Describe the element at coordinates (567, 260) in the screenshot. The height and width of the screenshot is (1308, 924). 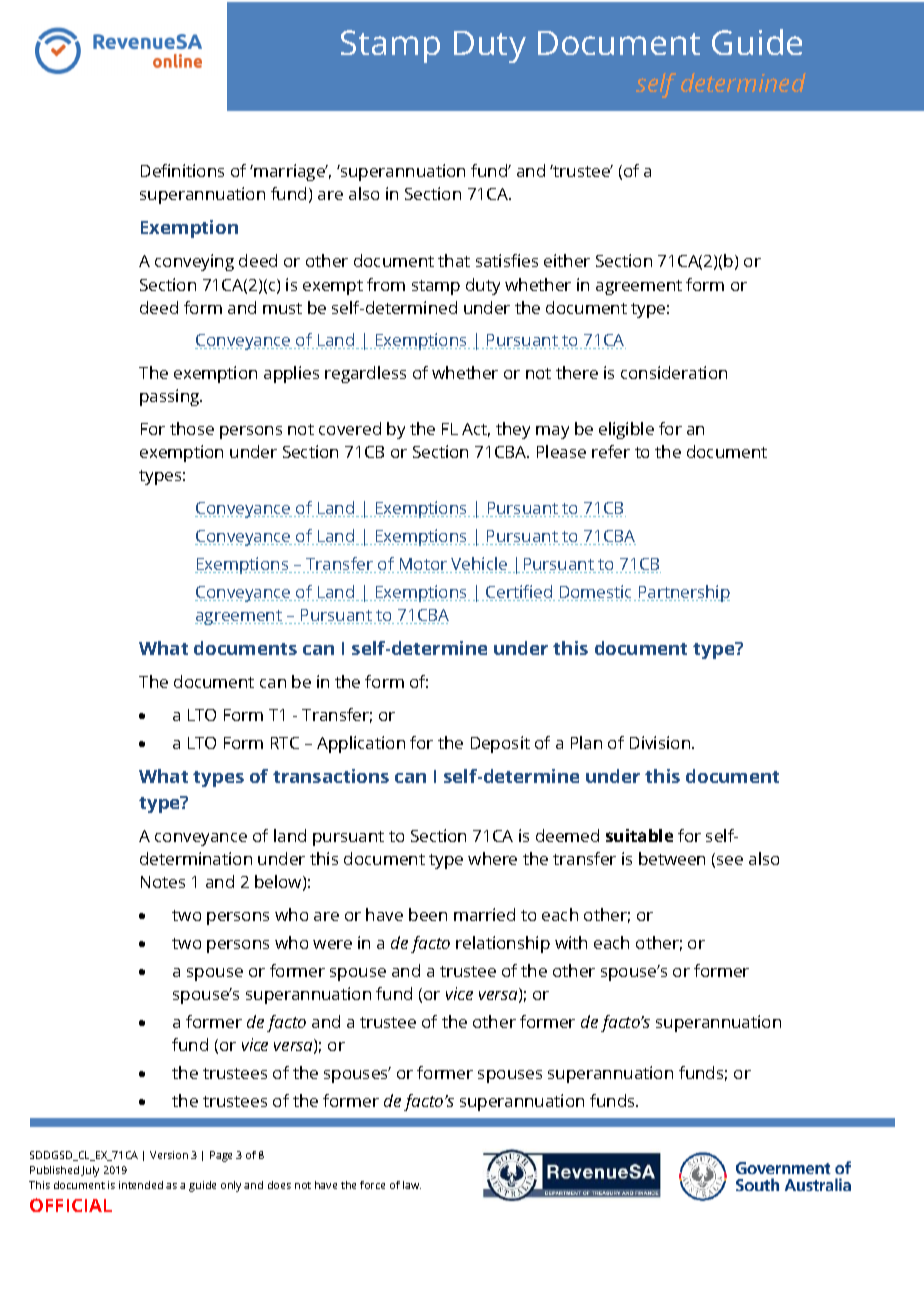
I see `either` at that location.
